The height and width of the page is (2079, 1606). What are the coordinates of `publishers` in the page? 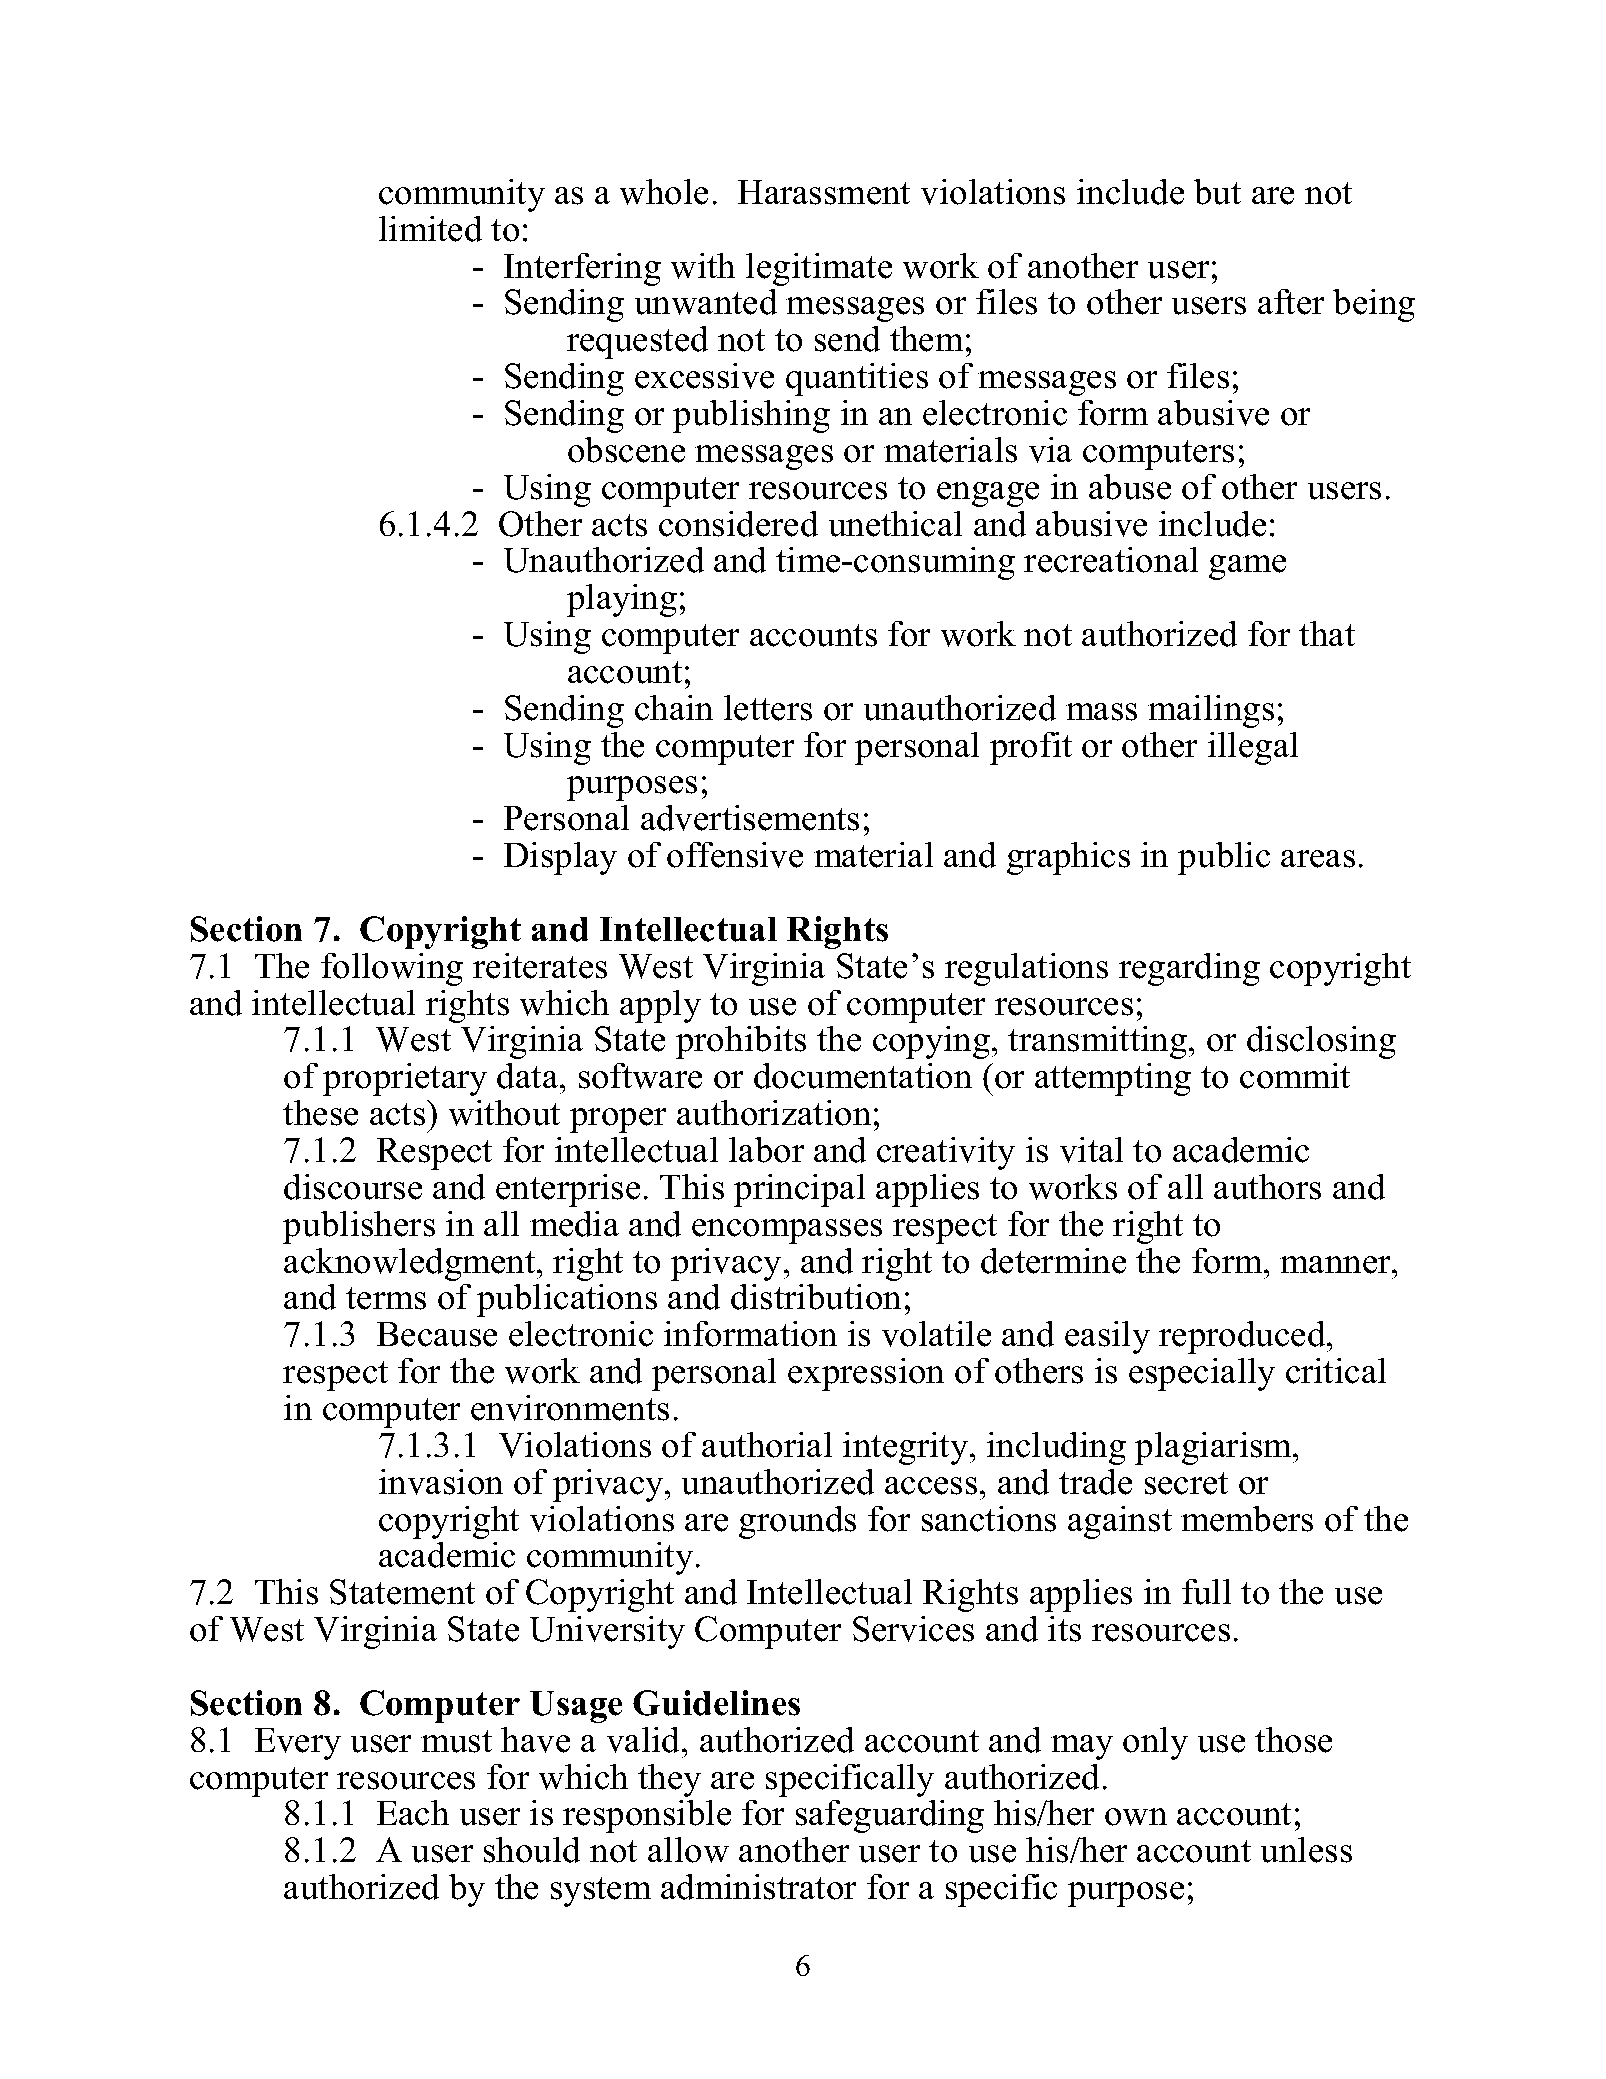 It's located at (359, 1227).
